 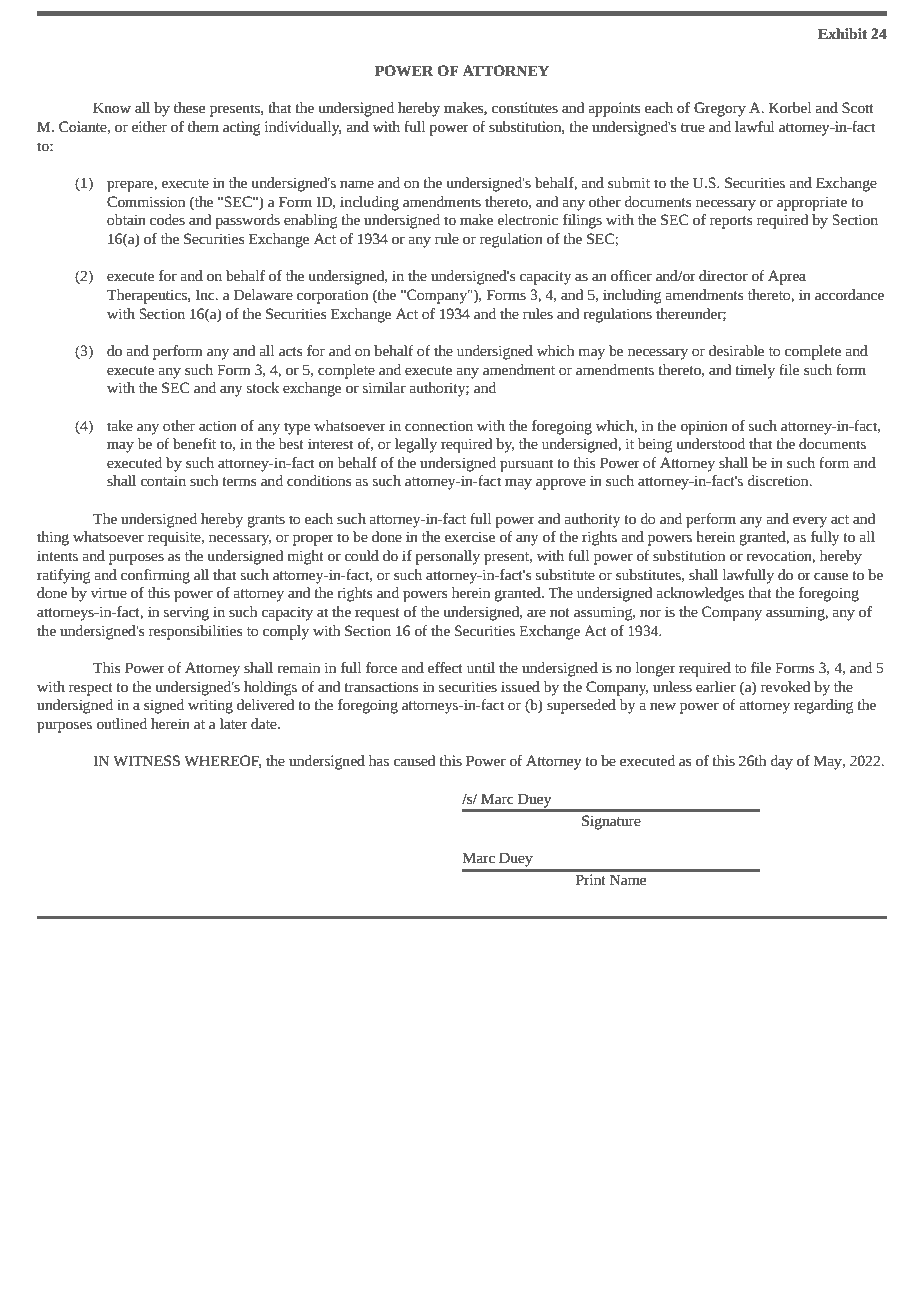 I want to click on every, so click(x=810, y=522).
